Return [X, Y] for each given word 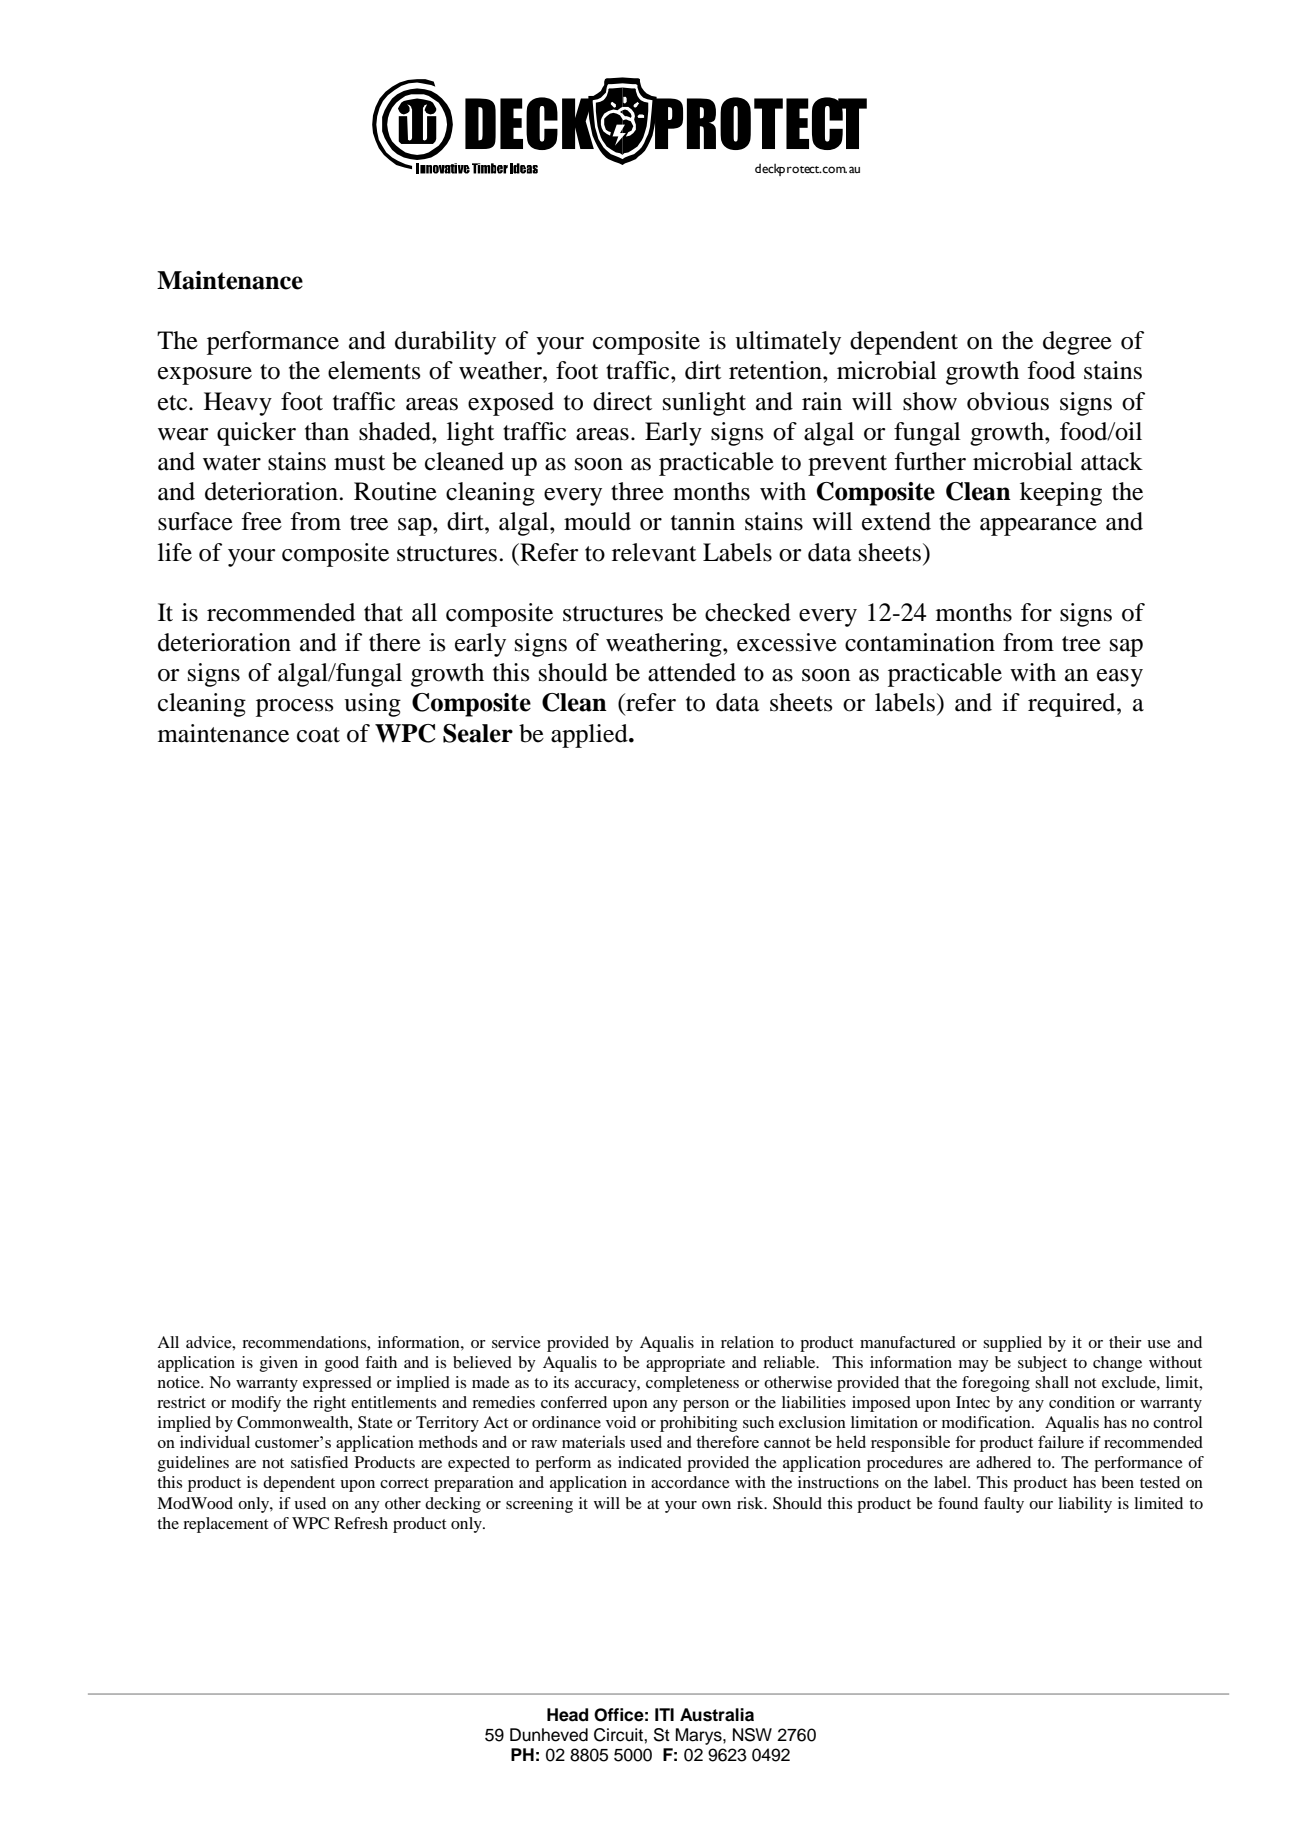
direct [623, 401]
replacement [225, 1525]
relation [747, 1342]
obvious [1008, 401]
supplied [1012, 1344]
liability [1085, 1505]
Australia [717, 1715]
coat [318, 735]
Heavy [238, 404]
